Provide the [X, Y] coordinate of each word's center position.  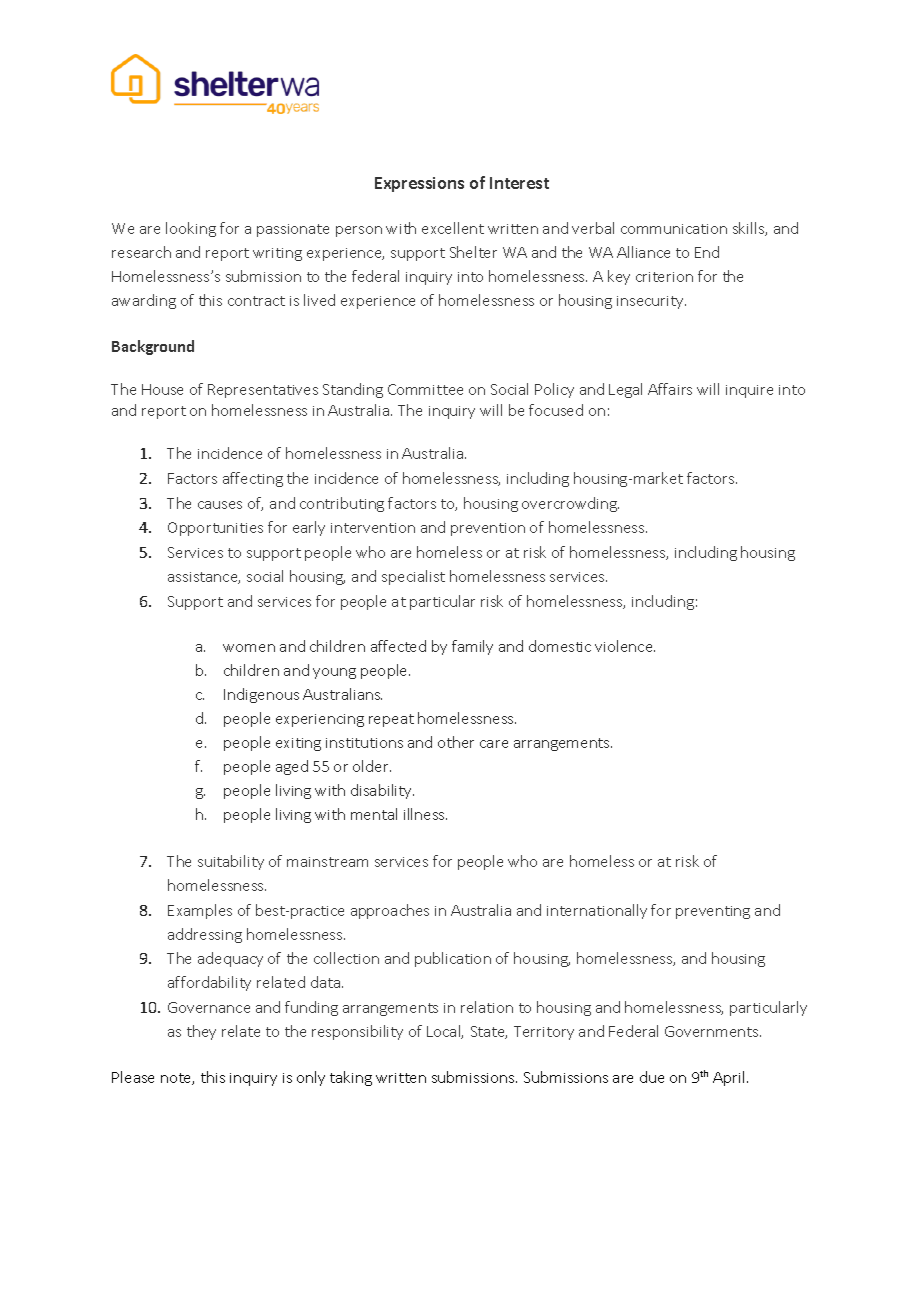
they [201, 1032]
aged [292, 767]
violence [625, 646]
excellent [453, 228]
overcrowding [570, 504]
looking [191, 229]
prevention [488, 529]
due [652, 1077]
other [456, 742]
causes [220, 505]
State [489, 1032]
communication [674, 229]
